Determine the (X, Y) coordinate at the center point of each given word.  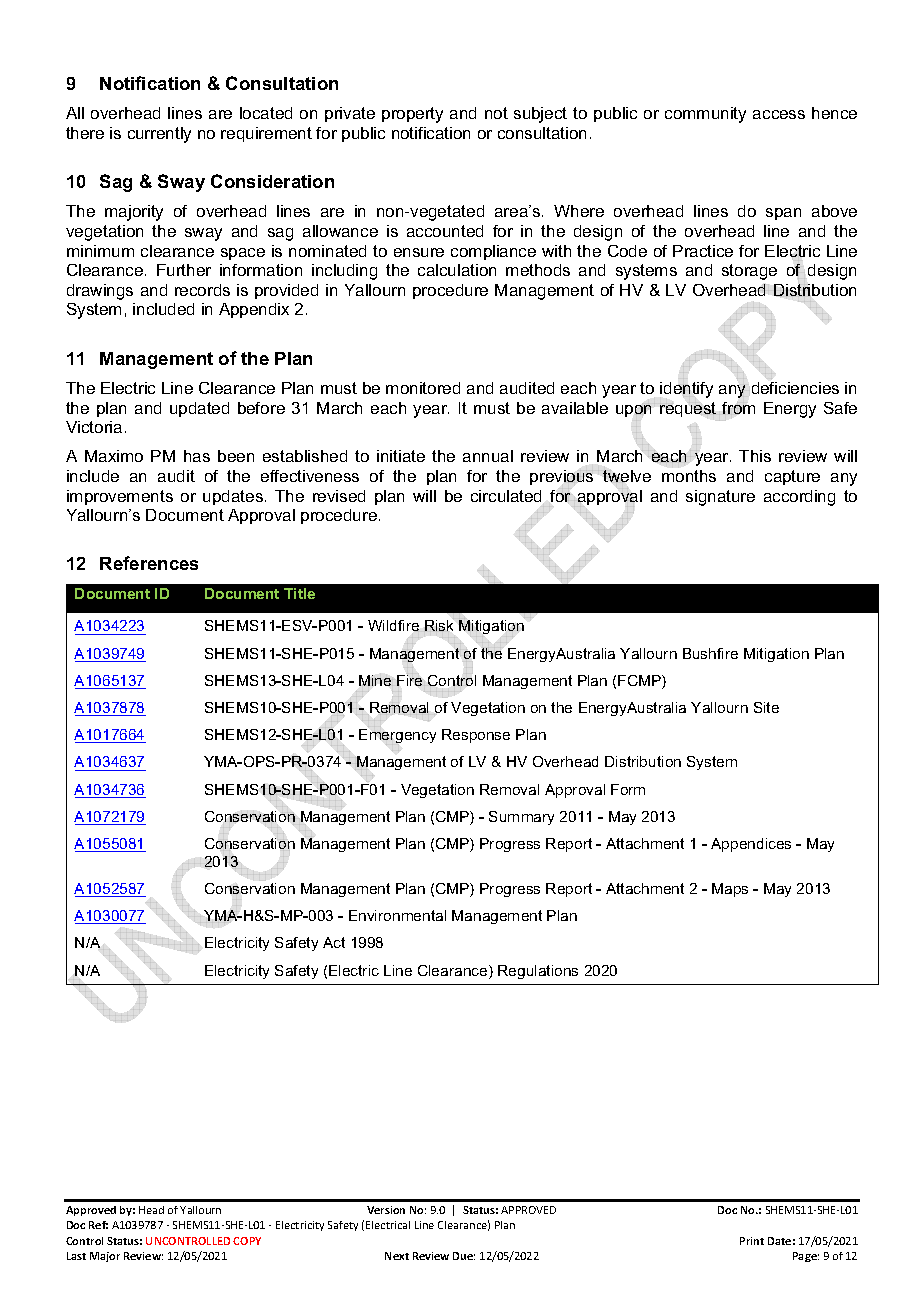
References (149, 563)
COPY (247, 1241)
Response (476, 736)
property (412, 115)
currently (159, 135)
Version (386, 1210)
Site (766, 707)
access (779, 114)
